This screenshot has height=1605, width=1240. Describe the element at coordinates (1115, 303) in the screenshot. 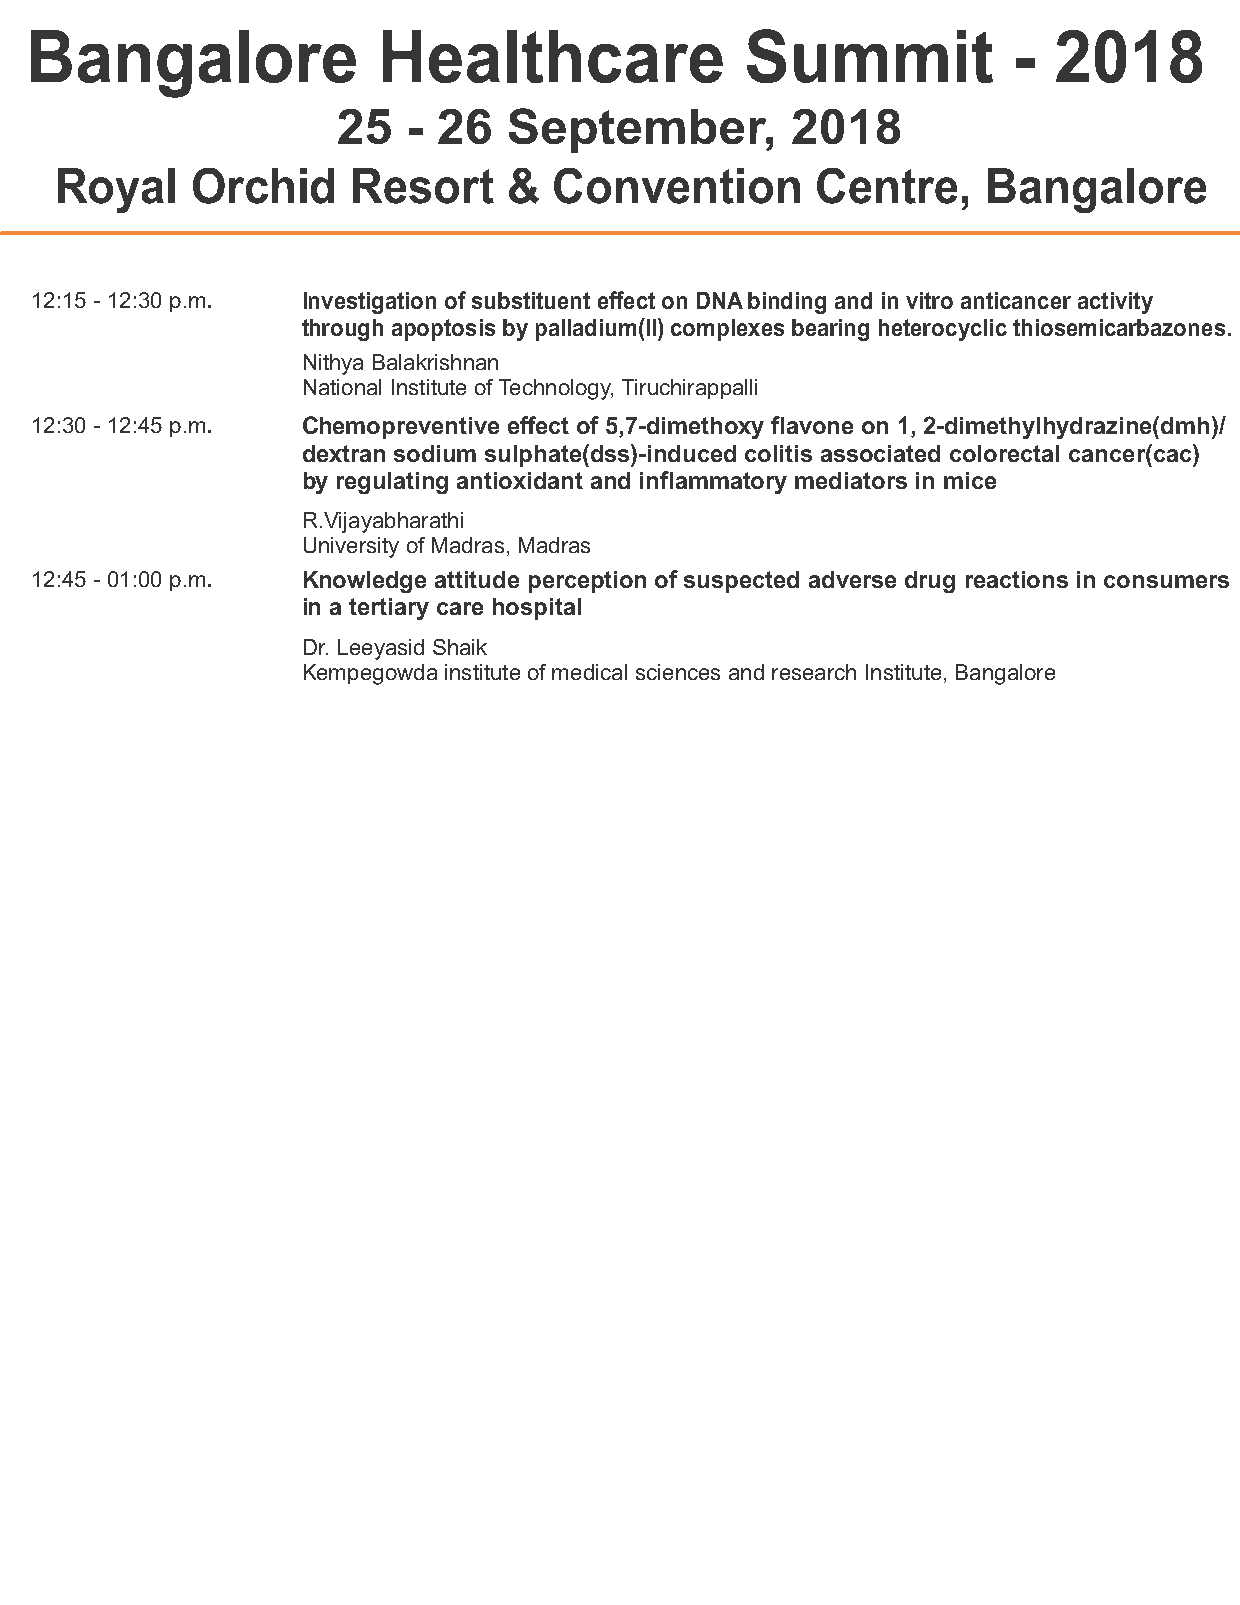

I see `activity` at that location.
